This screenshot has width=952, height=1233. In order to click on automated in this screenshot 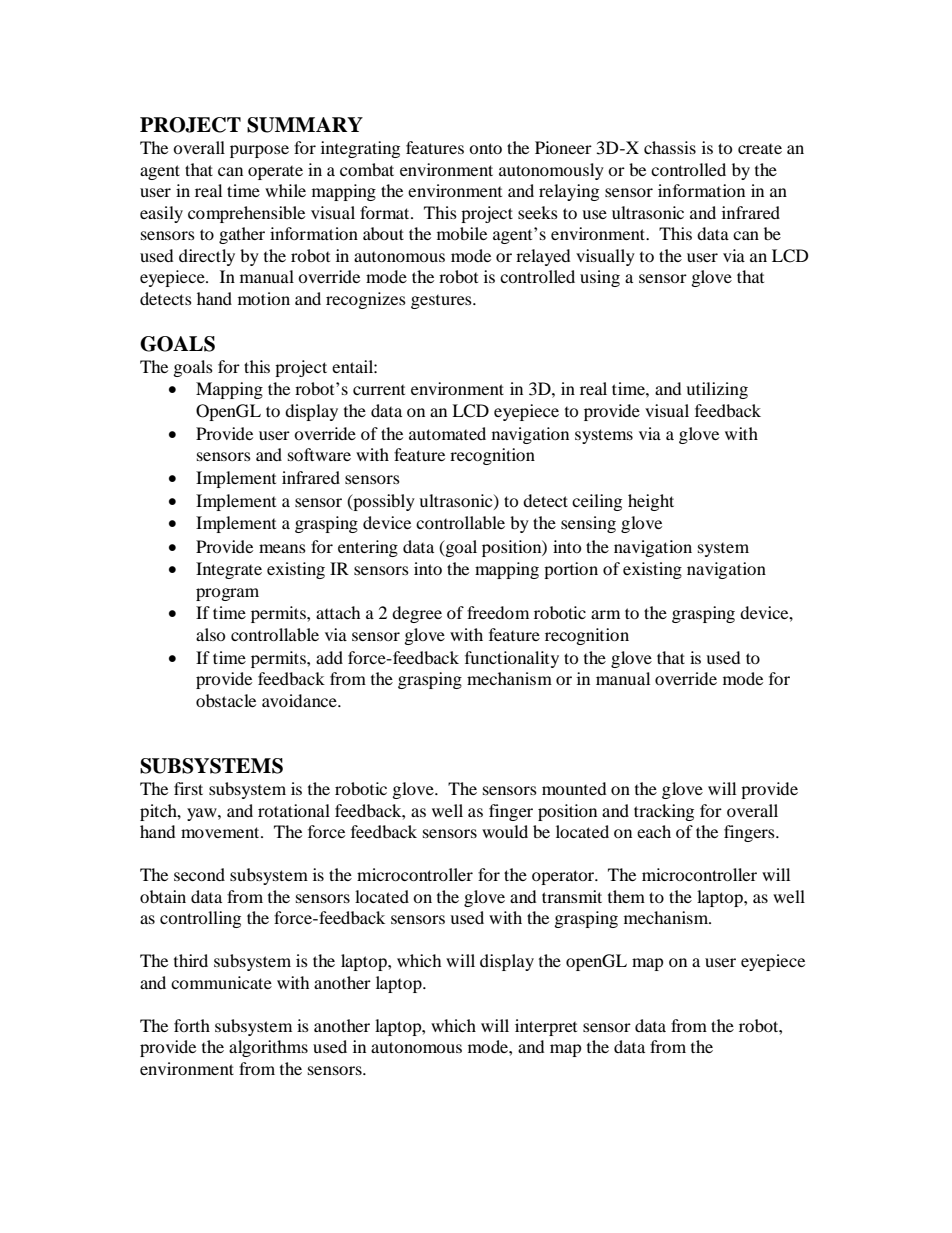, I will do `click(447, 433)`.
